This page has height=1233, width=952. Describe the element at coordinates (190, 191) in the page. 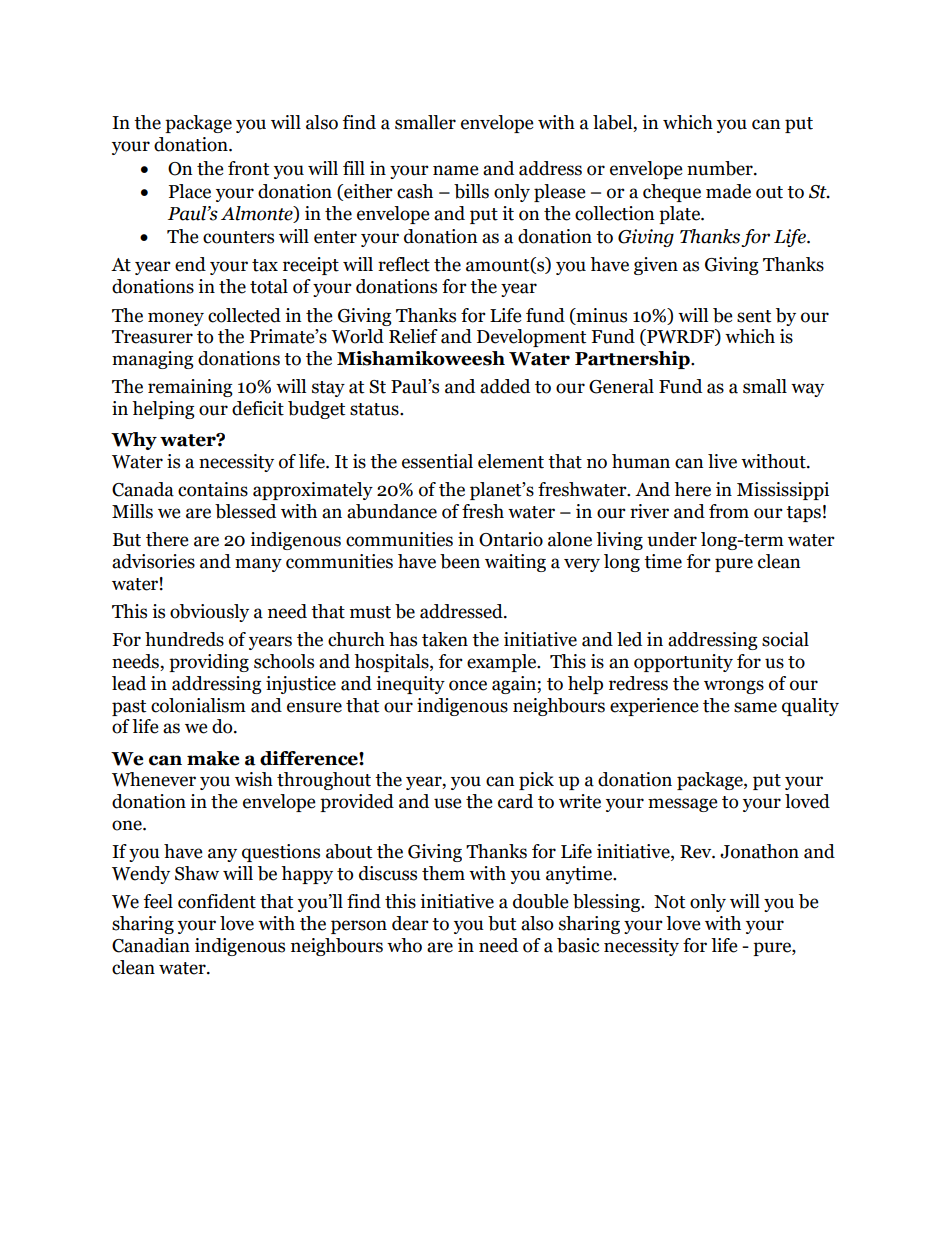

I see `Place` at that location.
